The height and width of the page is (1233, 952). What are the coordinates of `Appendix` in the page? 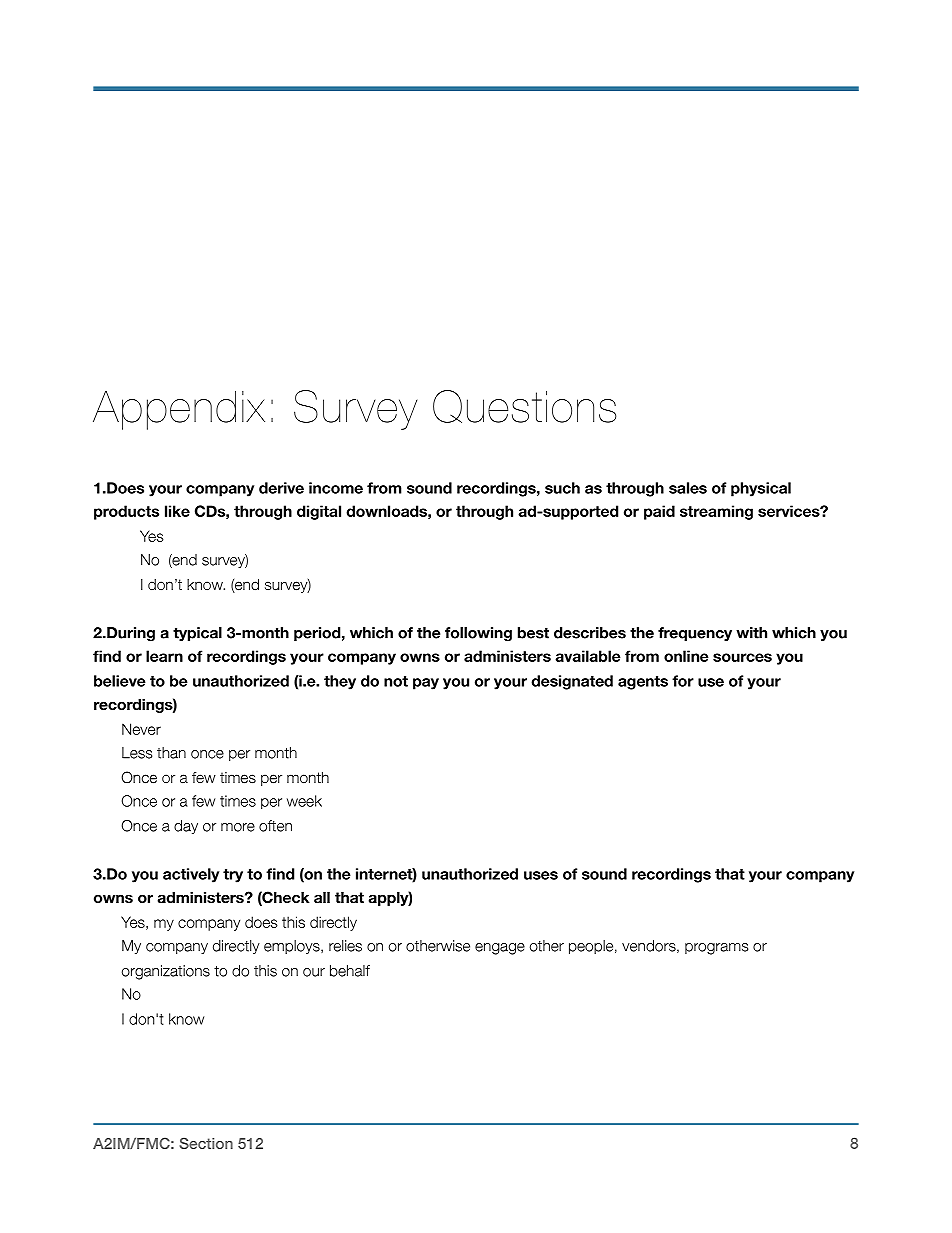 It's located at (179, 410).
